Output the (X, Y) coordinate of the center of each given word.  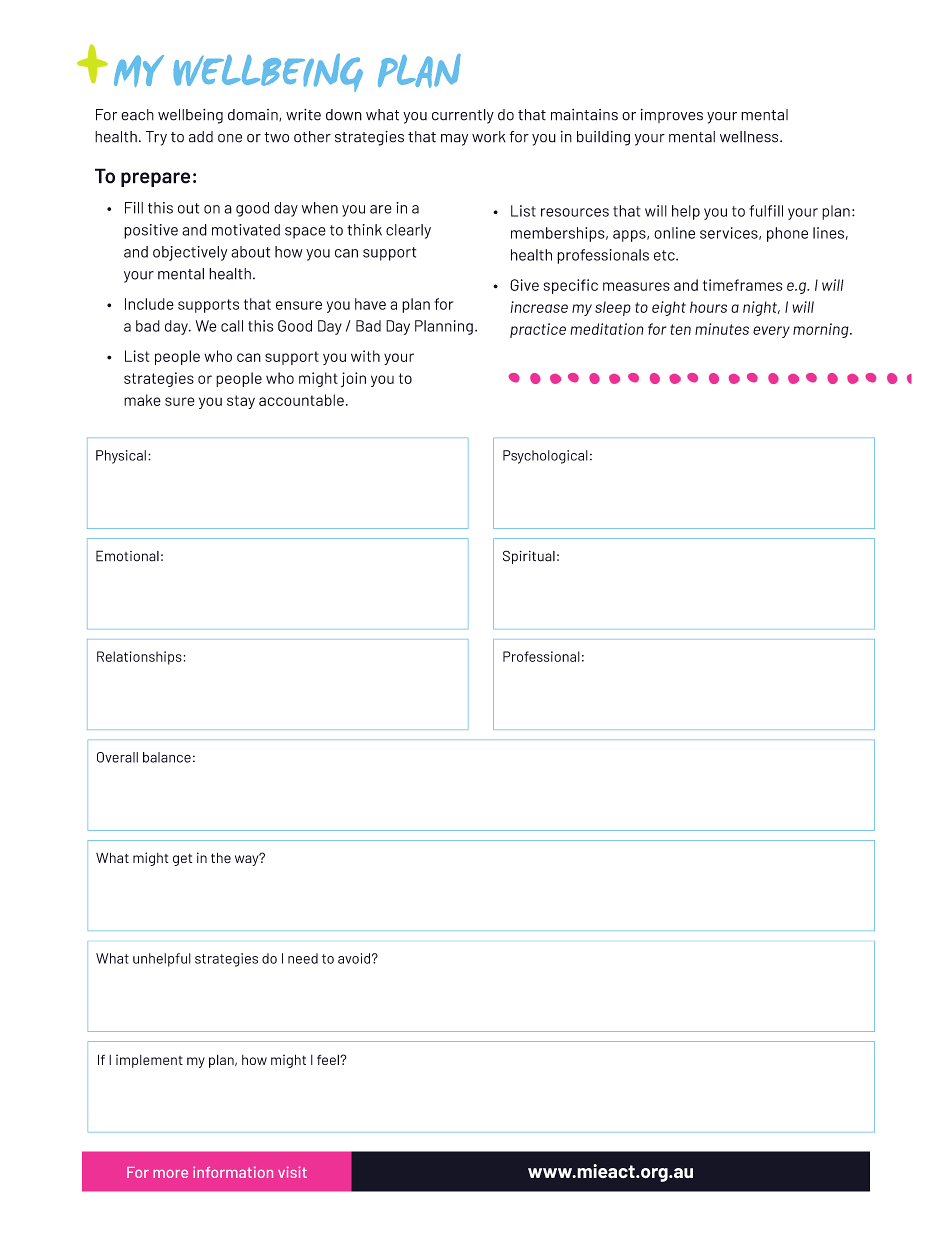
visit (292, 1172)
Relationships (139, 658)
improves (672, 116)
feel (329, 1059)
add (201, 137)
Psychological (545, 457)
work (489, 137)
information (233, 1172)
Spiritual (529, 557)
